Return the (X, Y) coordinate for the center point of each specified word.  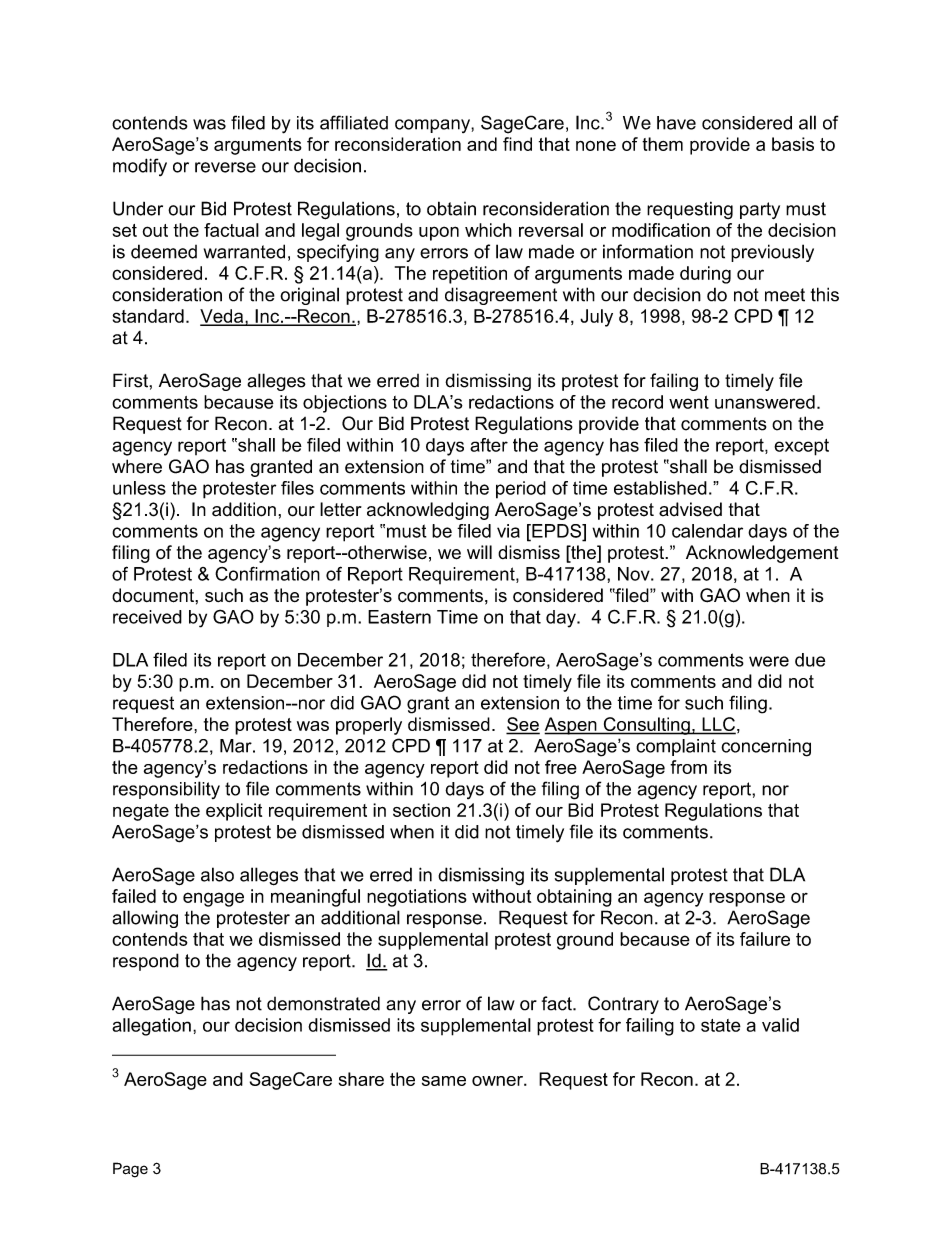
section (421, 810)
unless (139, 488)
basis (793, 144)
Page (130, 1170)
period (521, 490)
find (517, 144)
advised (690, 509)
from (688, 767)
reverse (225, 167)
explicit (234, 812)
